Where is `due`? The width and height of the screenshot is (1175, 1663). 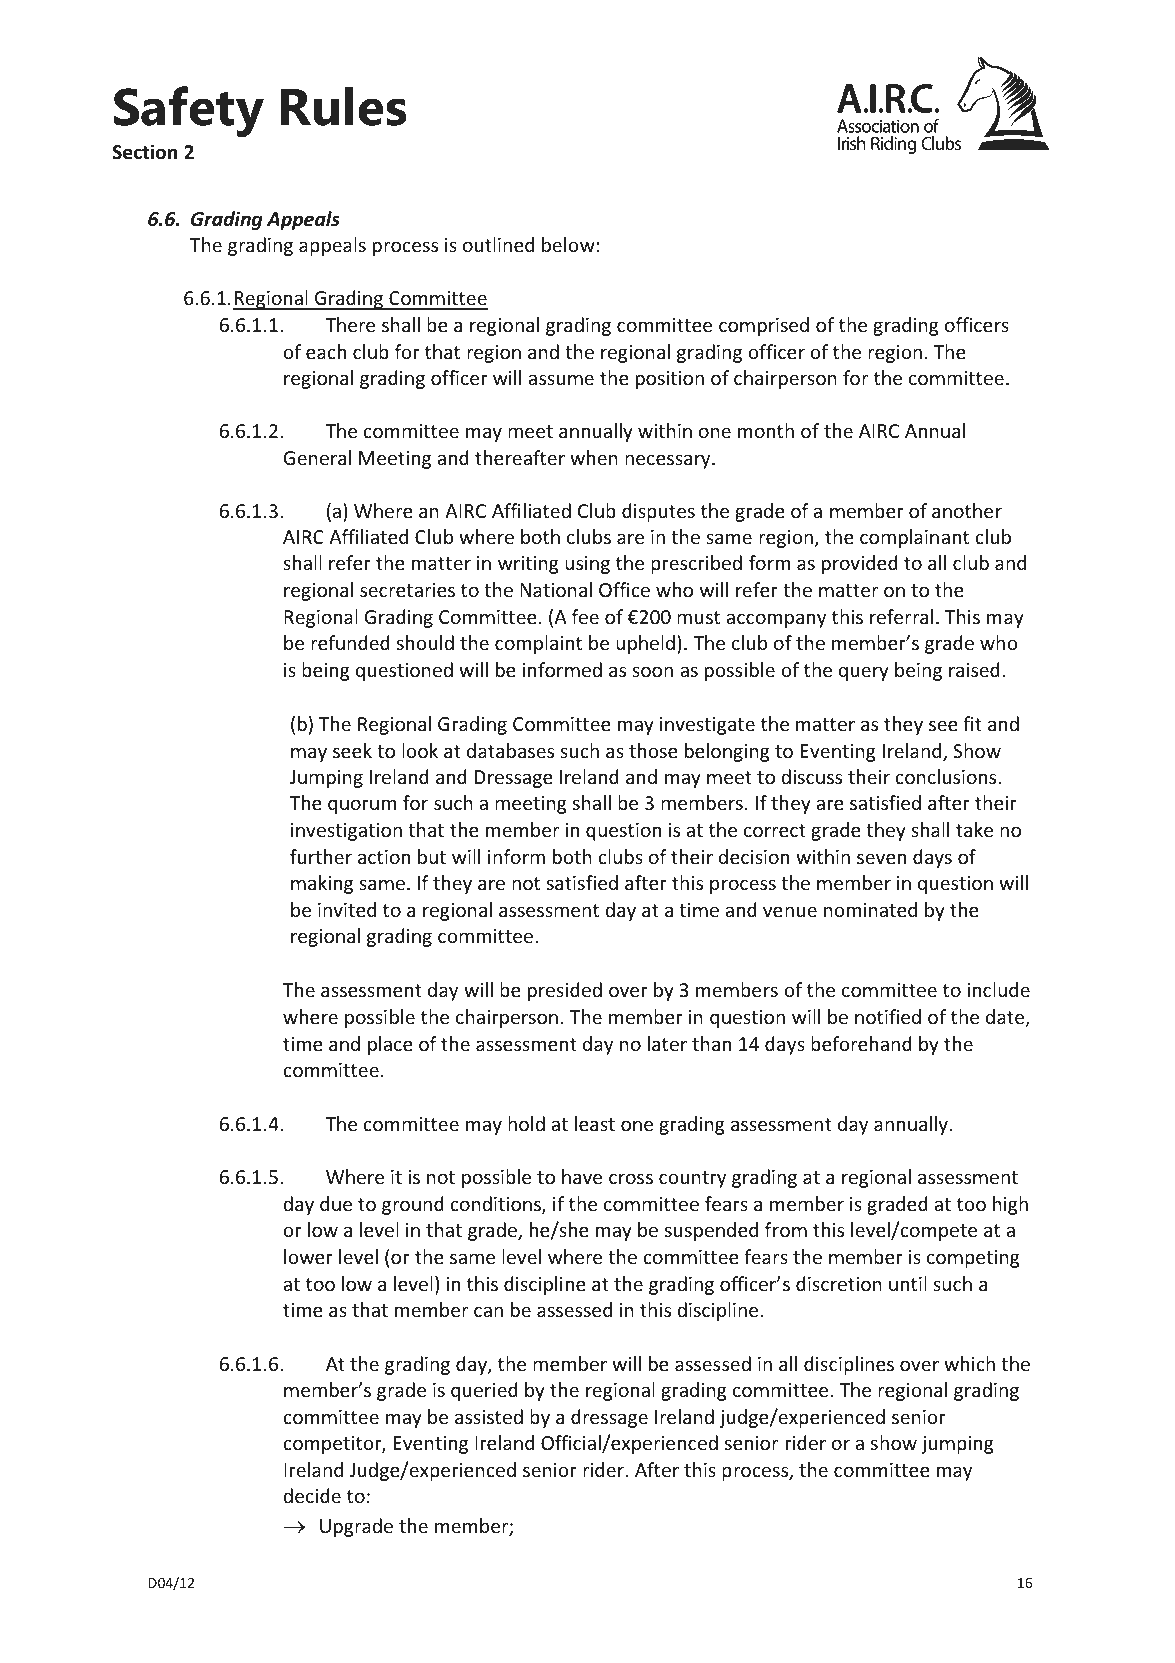 due is located at coordinates (336, 1203).
